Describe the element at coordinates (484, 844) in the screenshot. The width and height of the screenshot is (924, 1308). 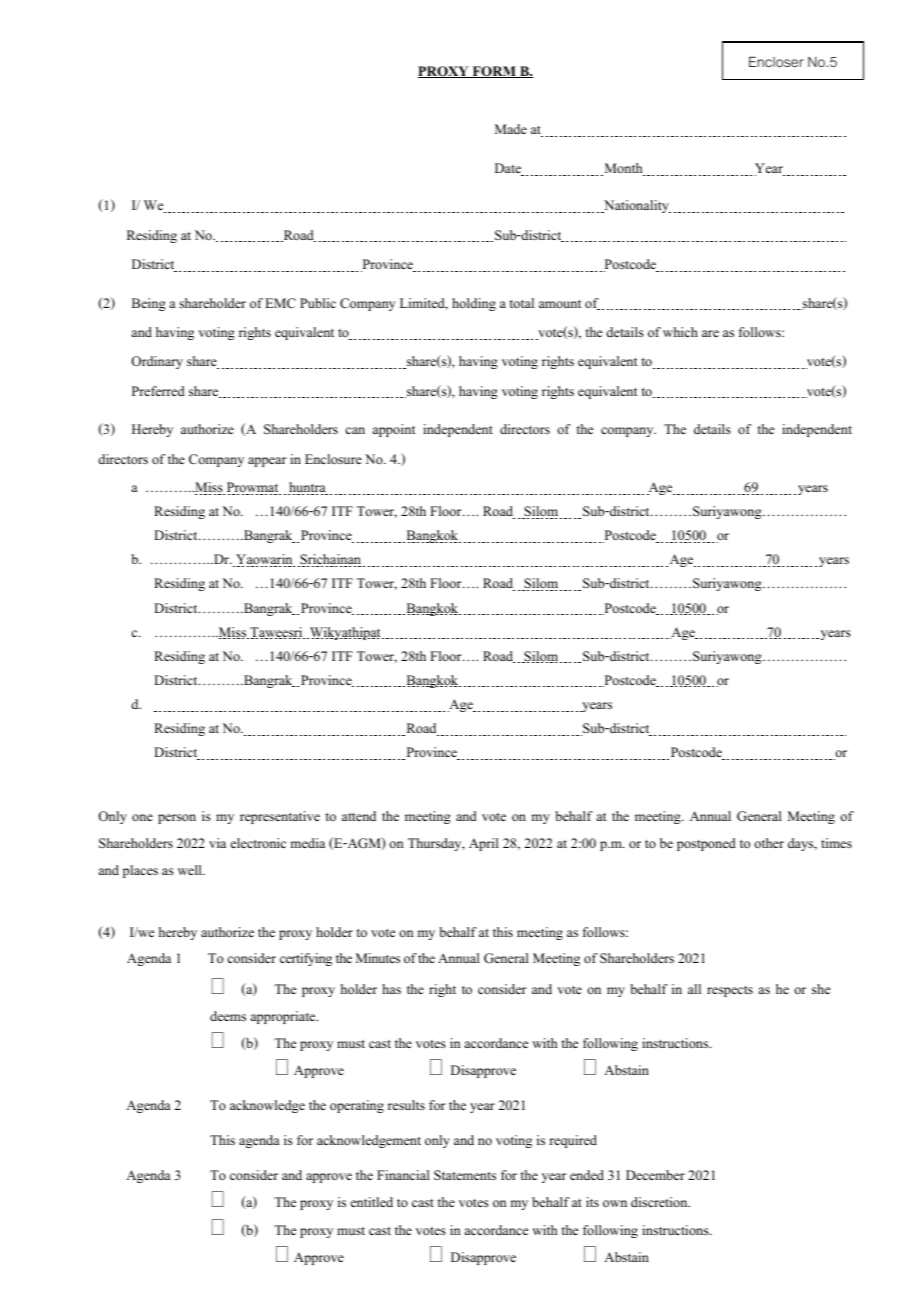
I see `April` at that location.
